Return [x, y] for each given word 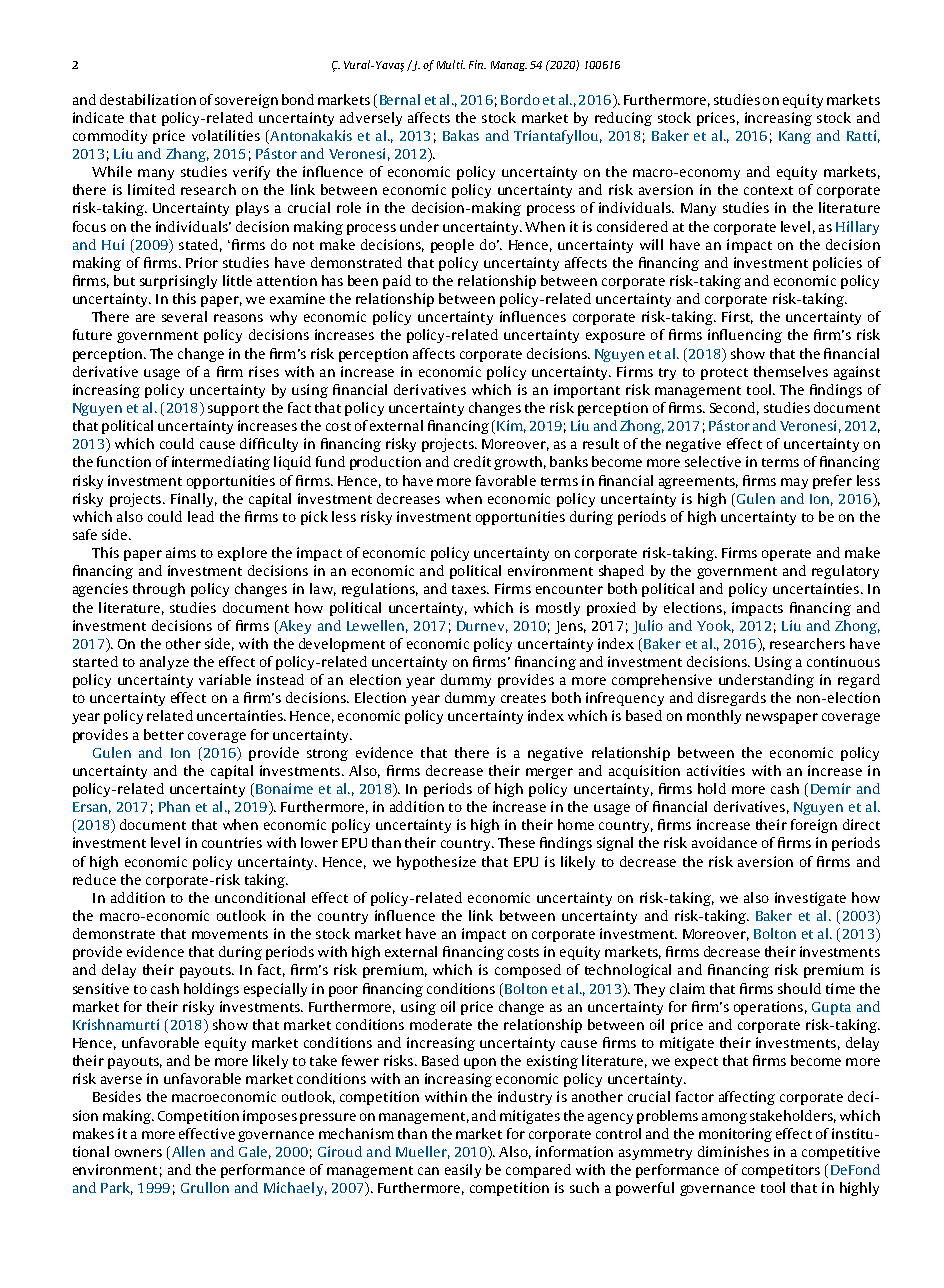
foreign [814, 826]
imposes [270, 1117]
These [516, 842]
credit [472, 461]
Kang [795, 137]
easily [463, 1171]
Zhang [187, 155]
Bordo [520, 99]
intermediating [221, 463]
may [794, 483]
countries [232, 842]
